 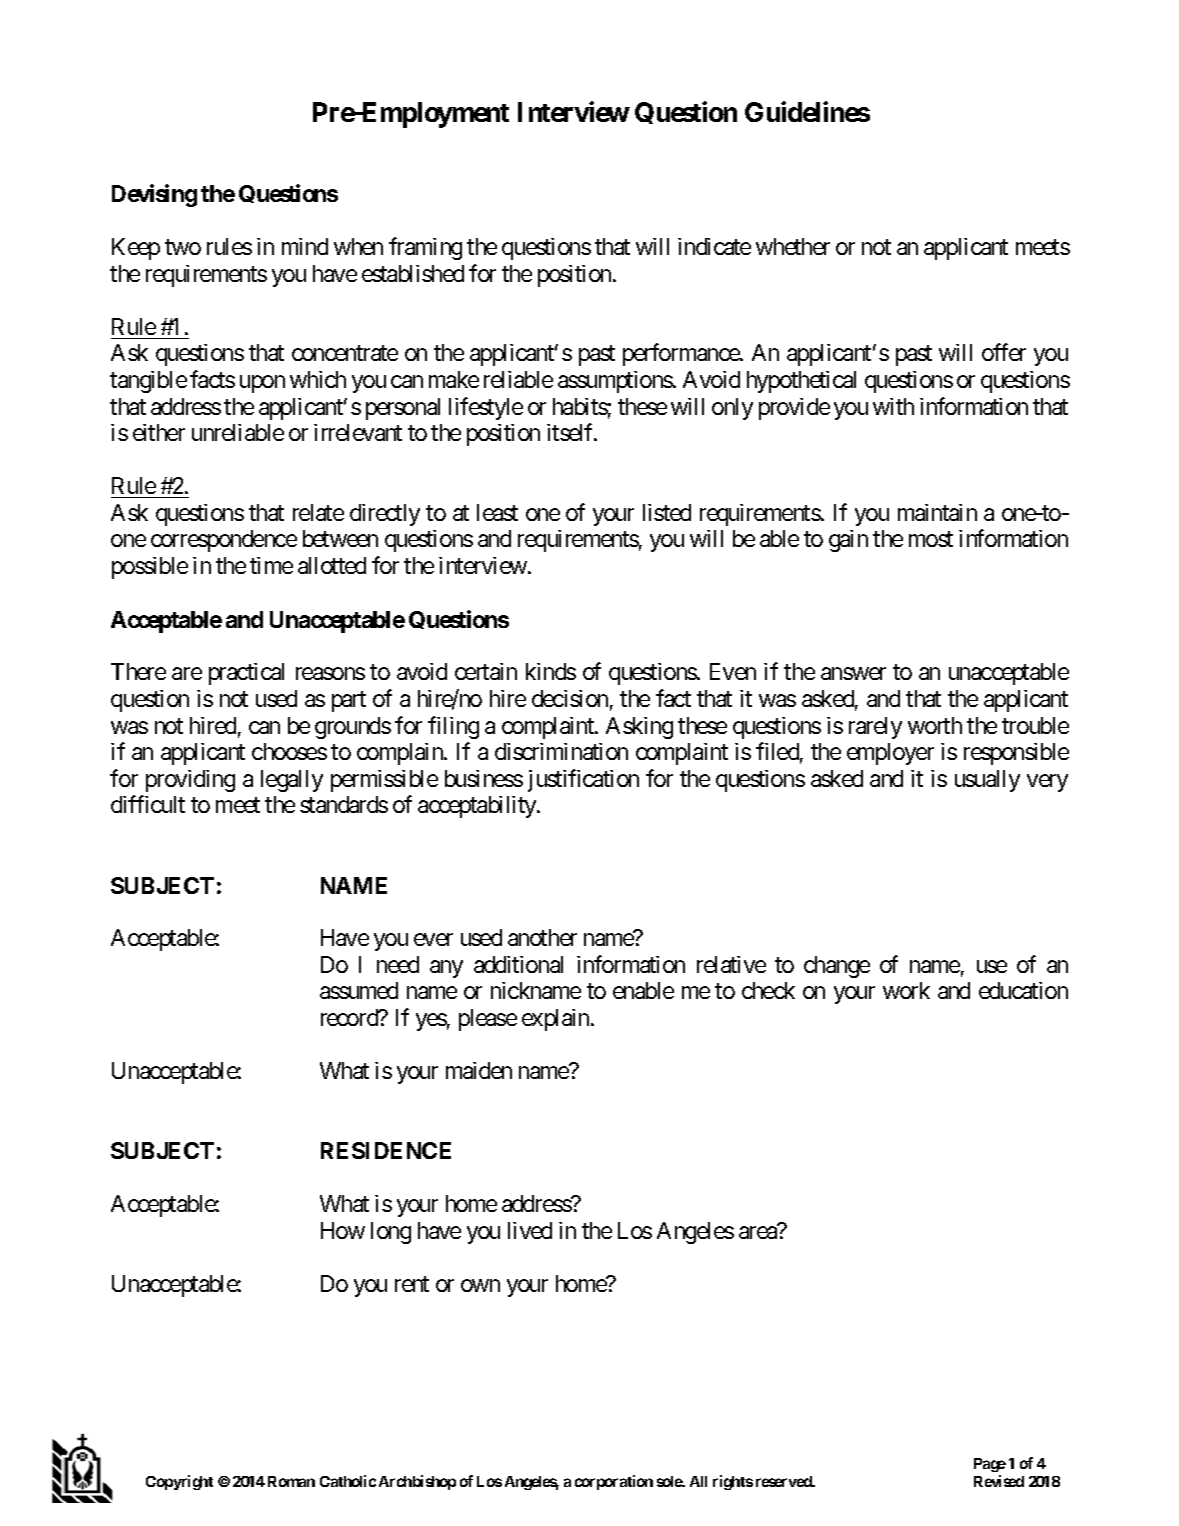 I want to click on Roman, so click(x=291, y=1481).
